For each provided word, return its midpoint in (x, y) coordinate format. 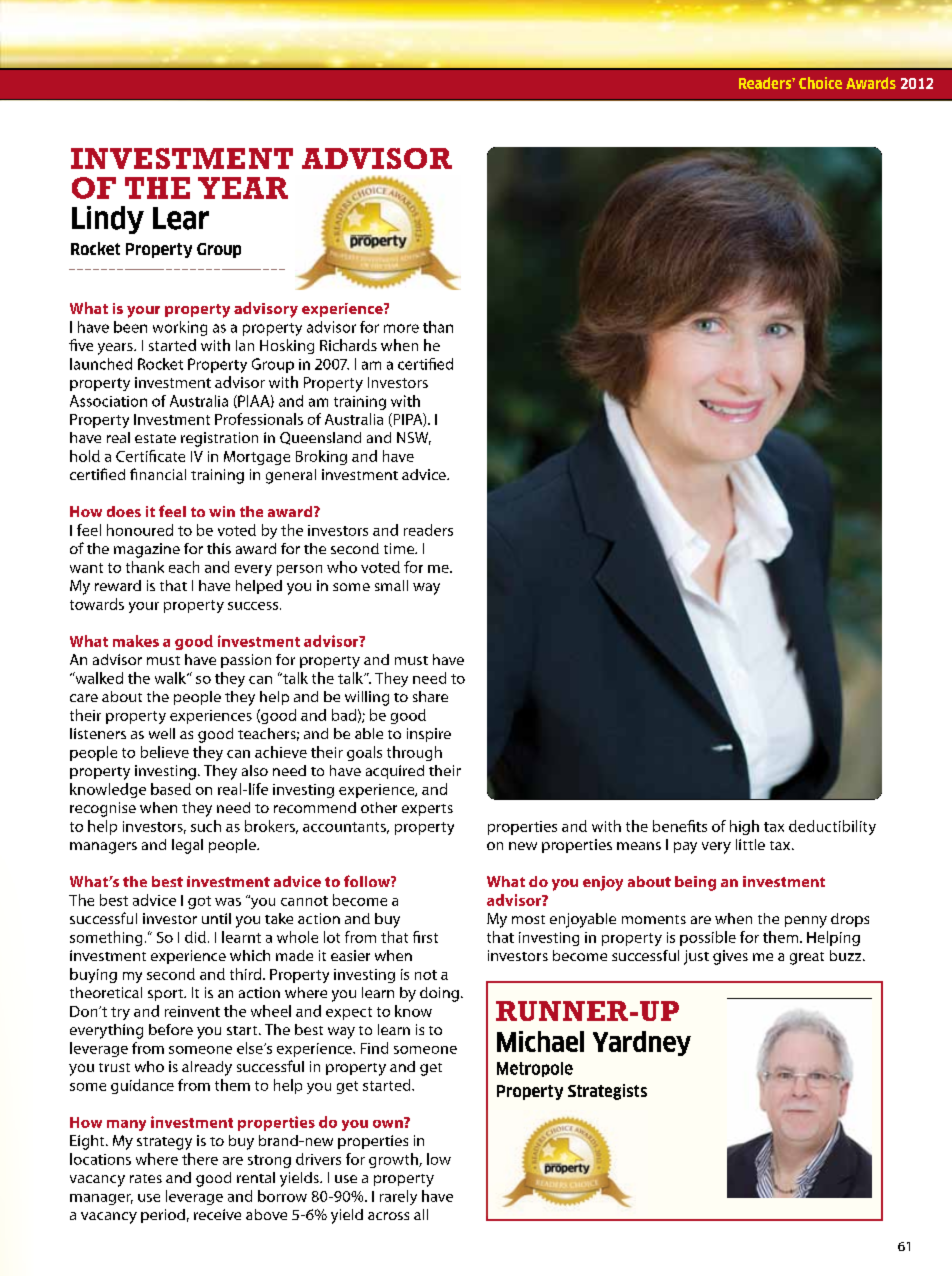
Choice (820, 83)
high (744, 827)
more (401, 328)
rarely (398, 1197)
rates (146, 1178)
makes (136, 641)
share (430, 696)
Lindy (108, 220)
